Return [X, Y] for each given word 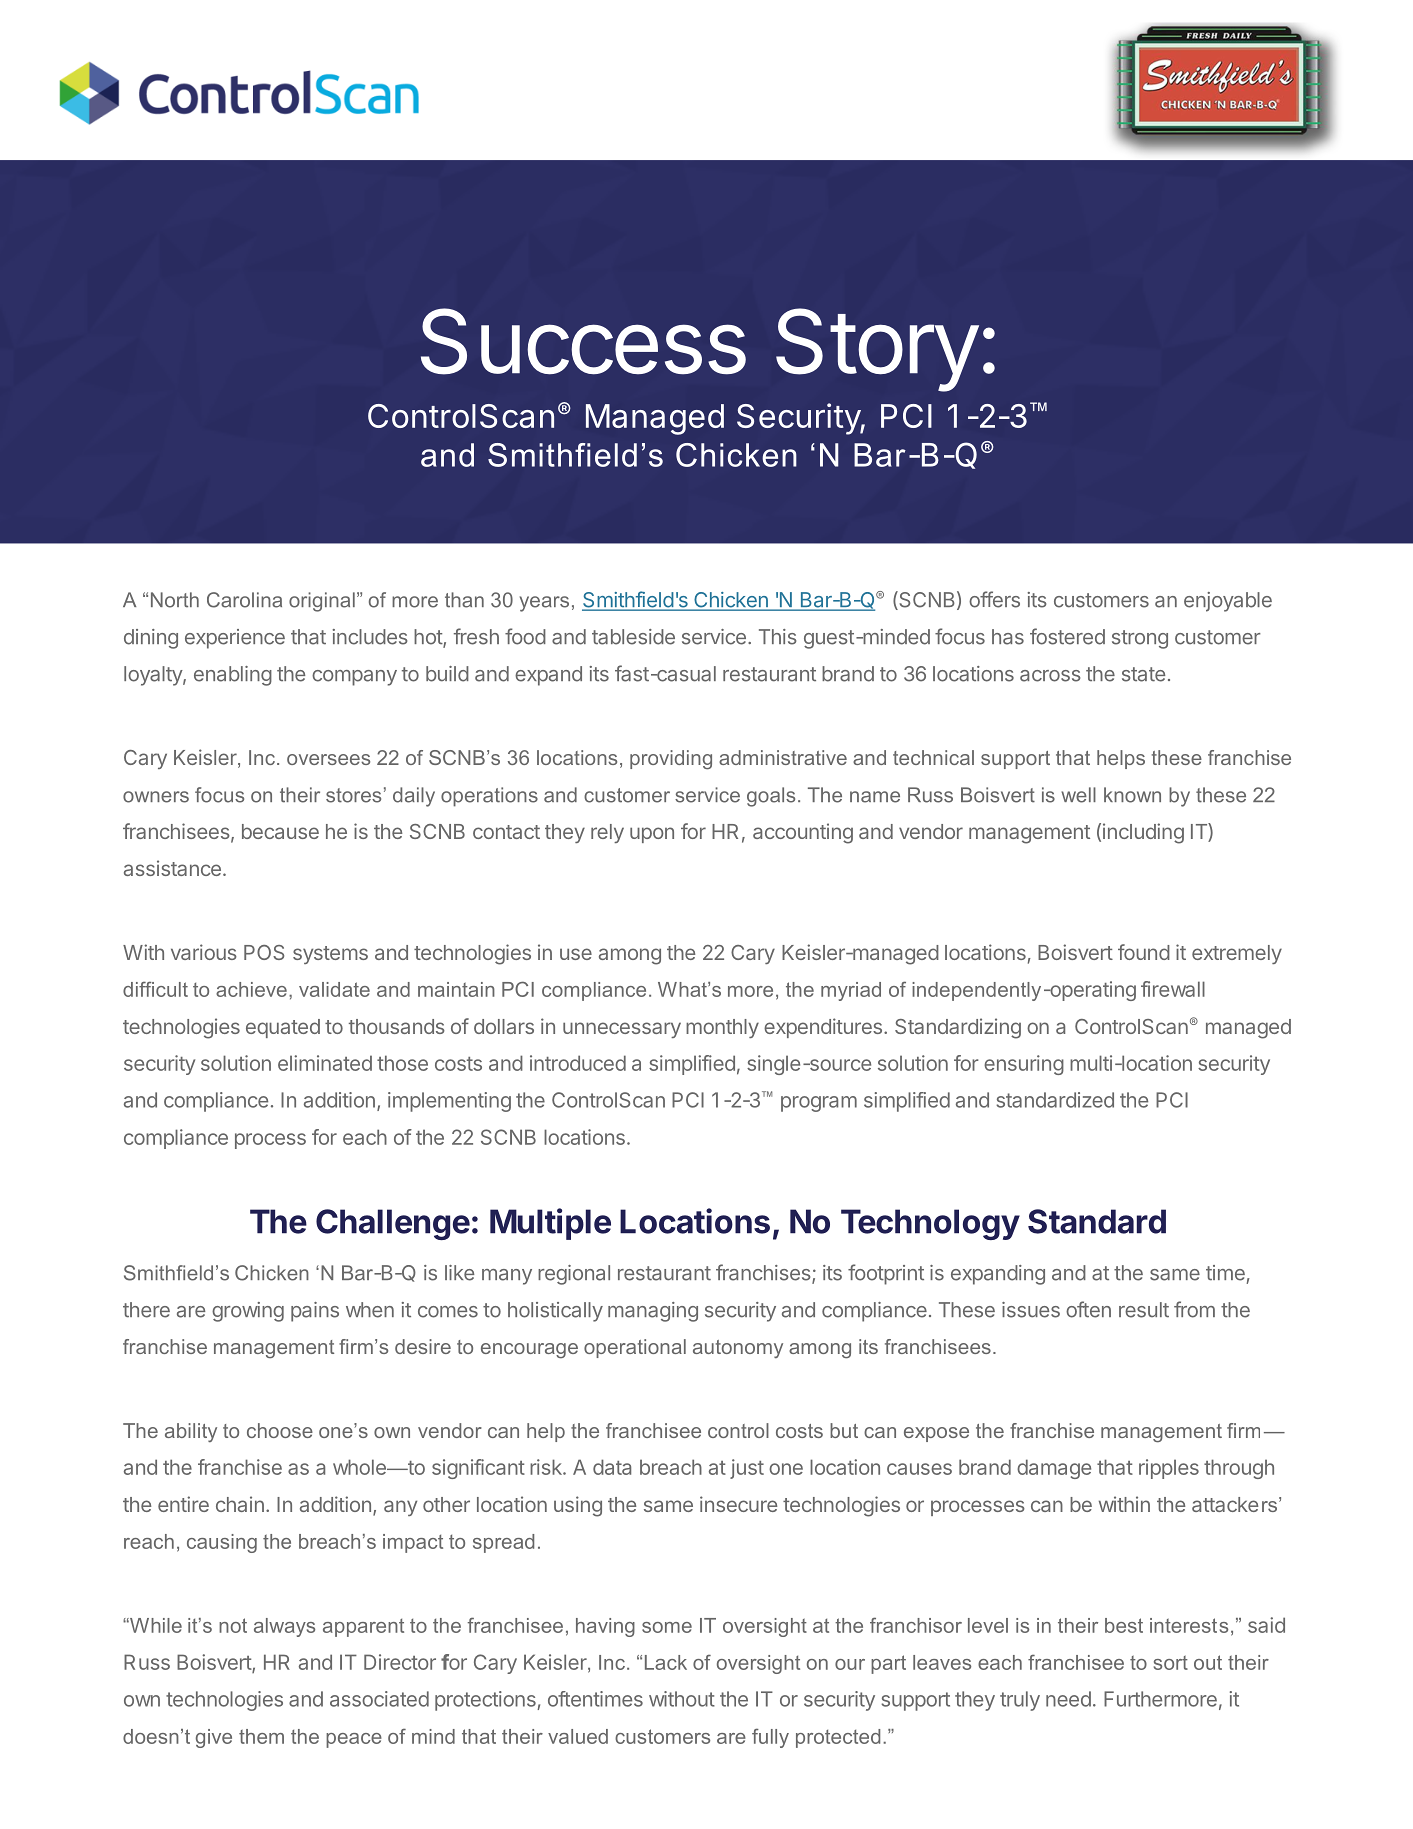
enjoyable [1228, 602]
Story [877, 350]
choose [280, 1430]
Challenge [393, 1224]
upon [652, 835]
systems [330, 955]
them [261, 1736]
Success [583, 341]
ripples [1169, 1469]
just [747, 1469]
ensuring [1024, 1065]
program [819, 1104]
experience [235, 639]
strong [1140, 639]
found [1144, 952]
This [778, 637]
